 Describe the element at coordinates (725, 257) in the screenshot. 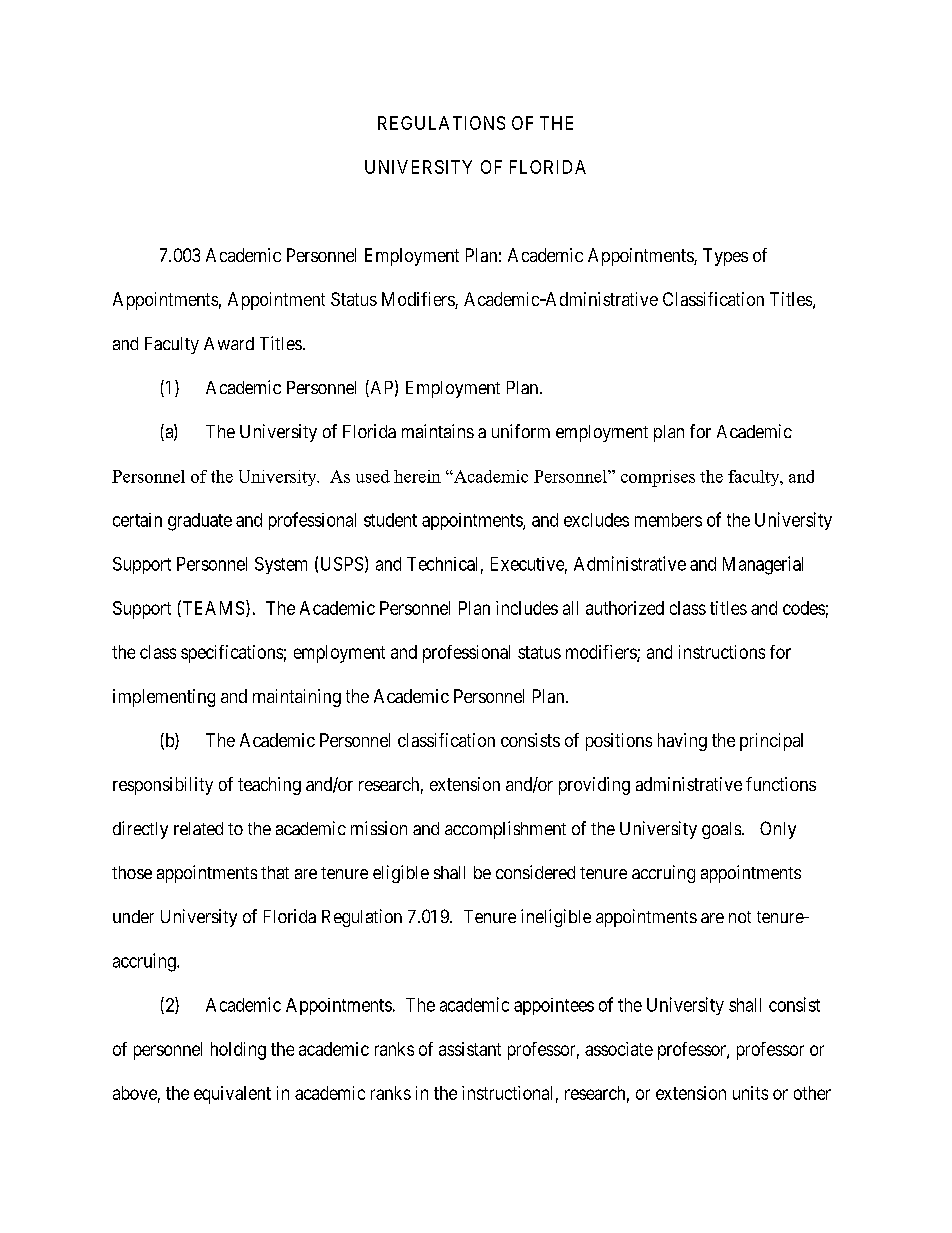

I see `Types` at that location.
